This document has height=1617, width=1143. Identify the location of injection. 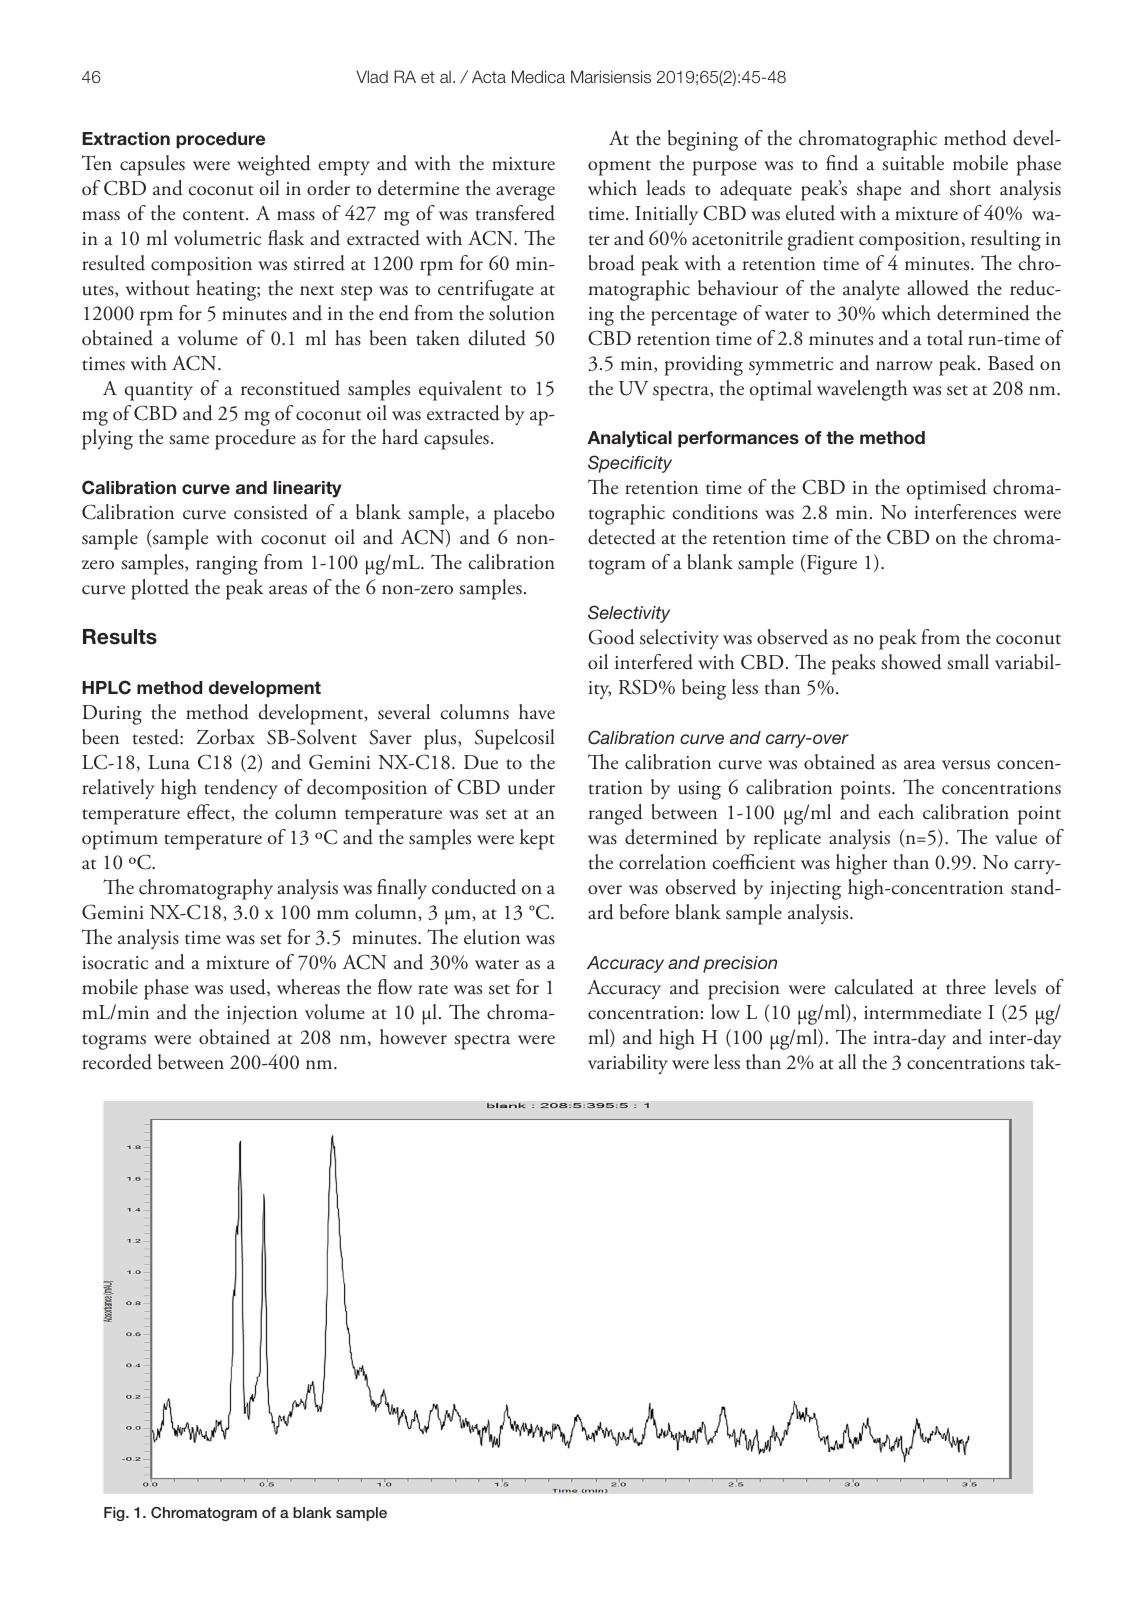
(262, 1015).
